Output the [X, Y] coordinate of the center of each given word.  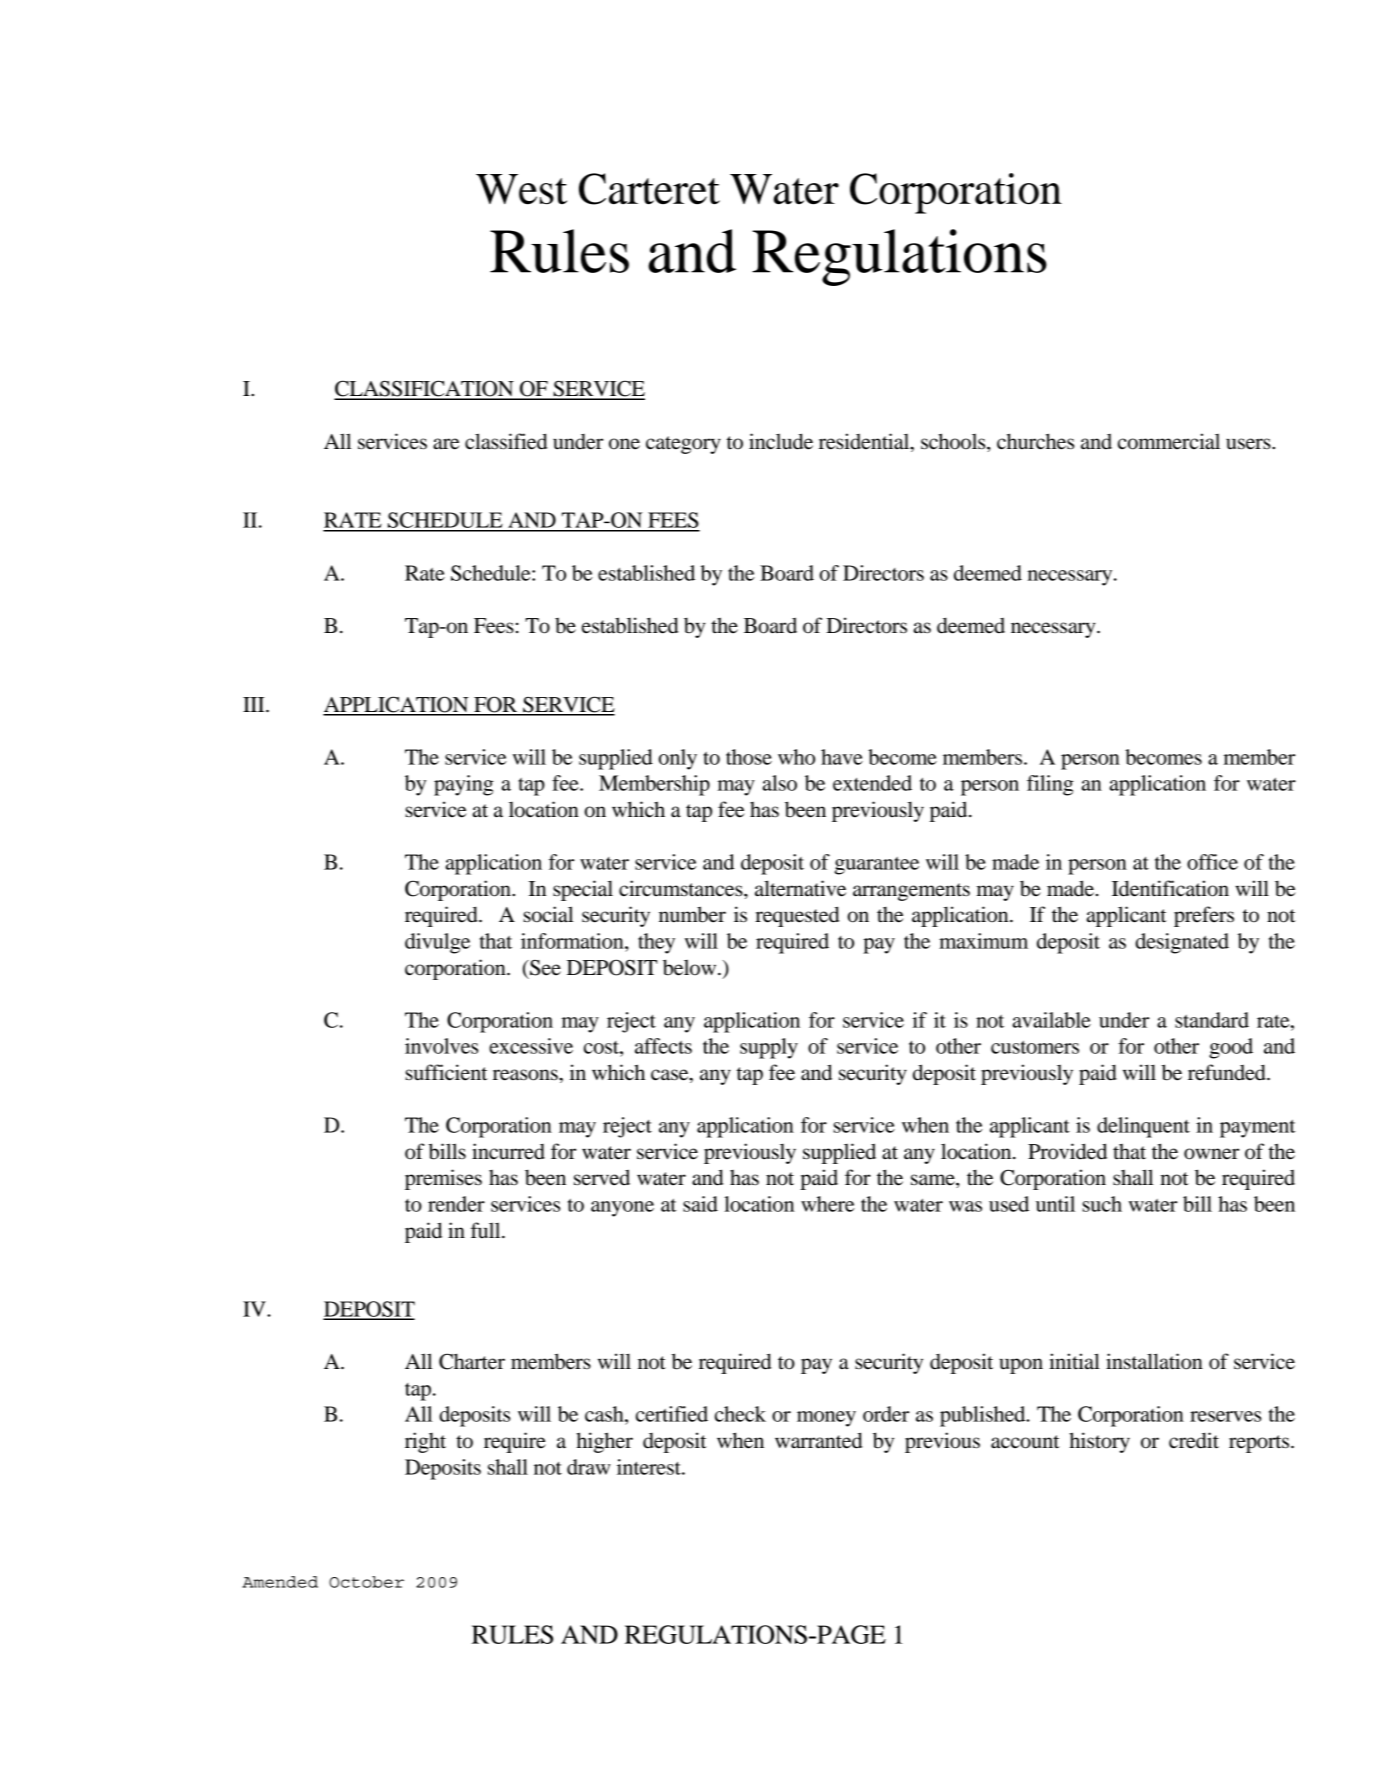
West [521, 189]
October [366, 1582]
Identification [1170, 888]
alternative [800, 888]
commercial [1169, 441]
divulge [437, 943]
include [781, 441]
